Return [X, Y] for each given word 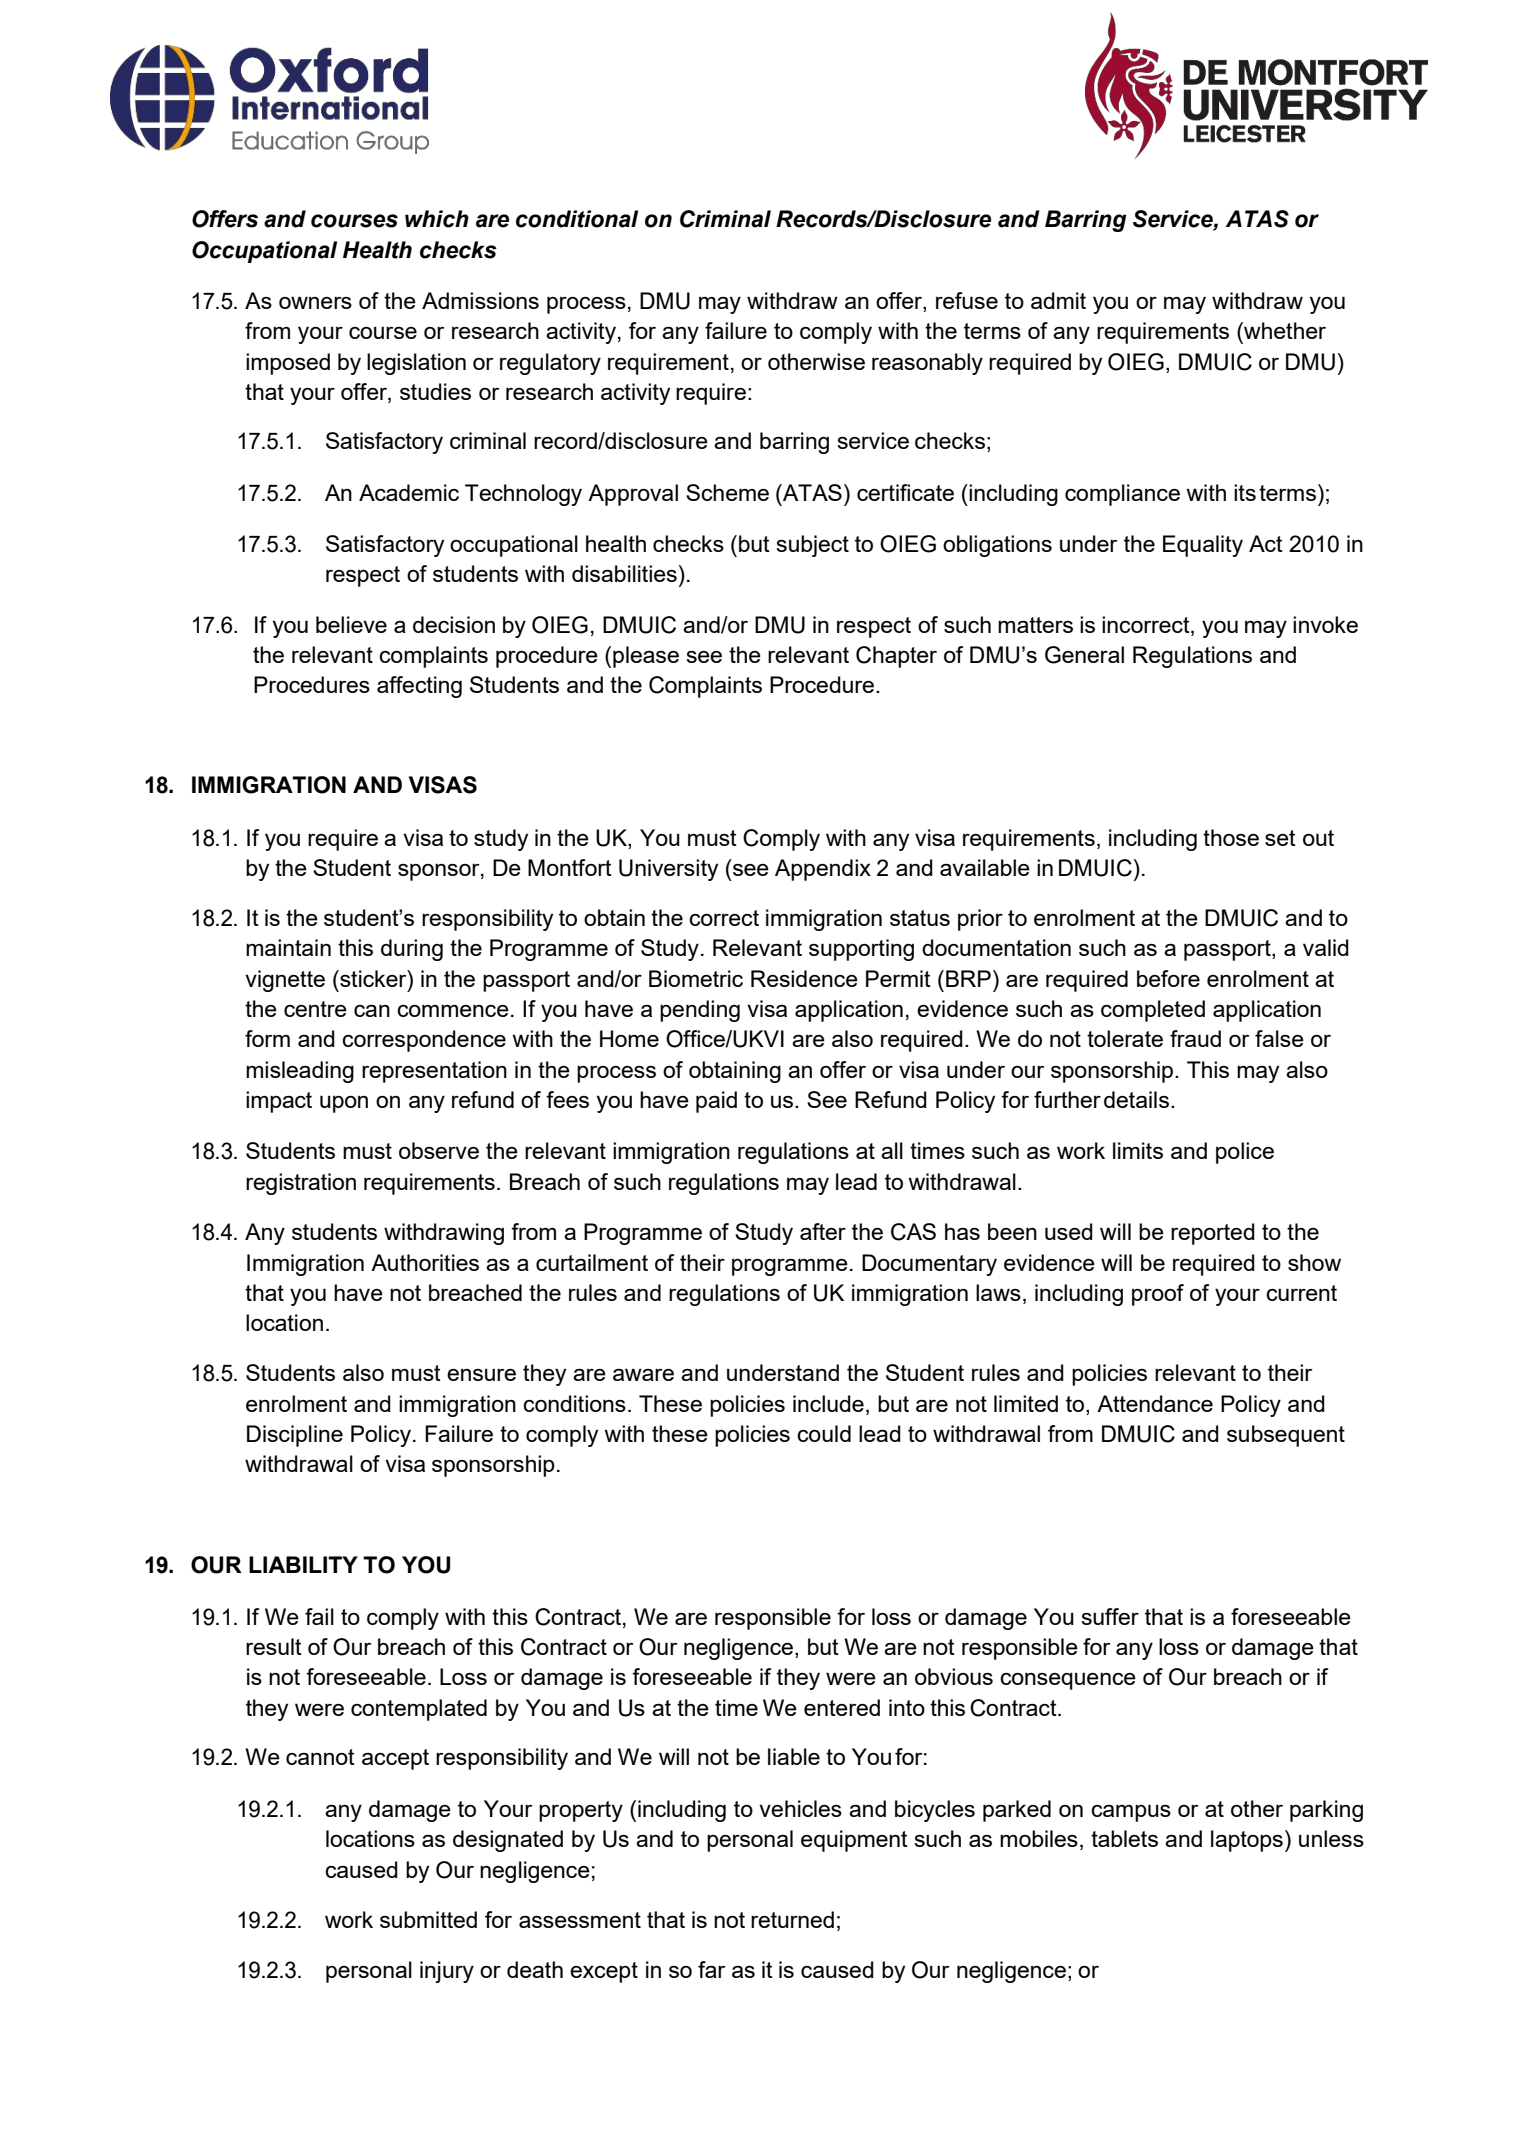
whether [1284, 330]
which [437, 219]
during [412, 950]
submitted [428, 1919]
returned [792, 1919]
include [828, 1403]
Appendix [823, 870]
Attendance [1155, 1403]
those [1231, 837]
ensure [481, 1375]
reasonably [927, 364]
